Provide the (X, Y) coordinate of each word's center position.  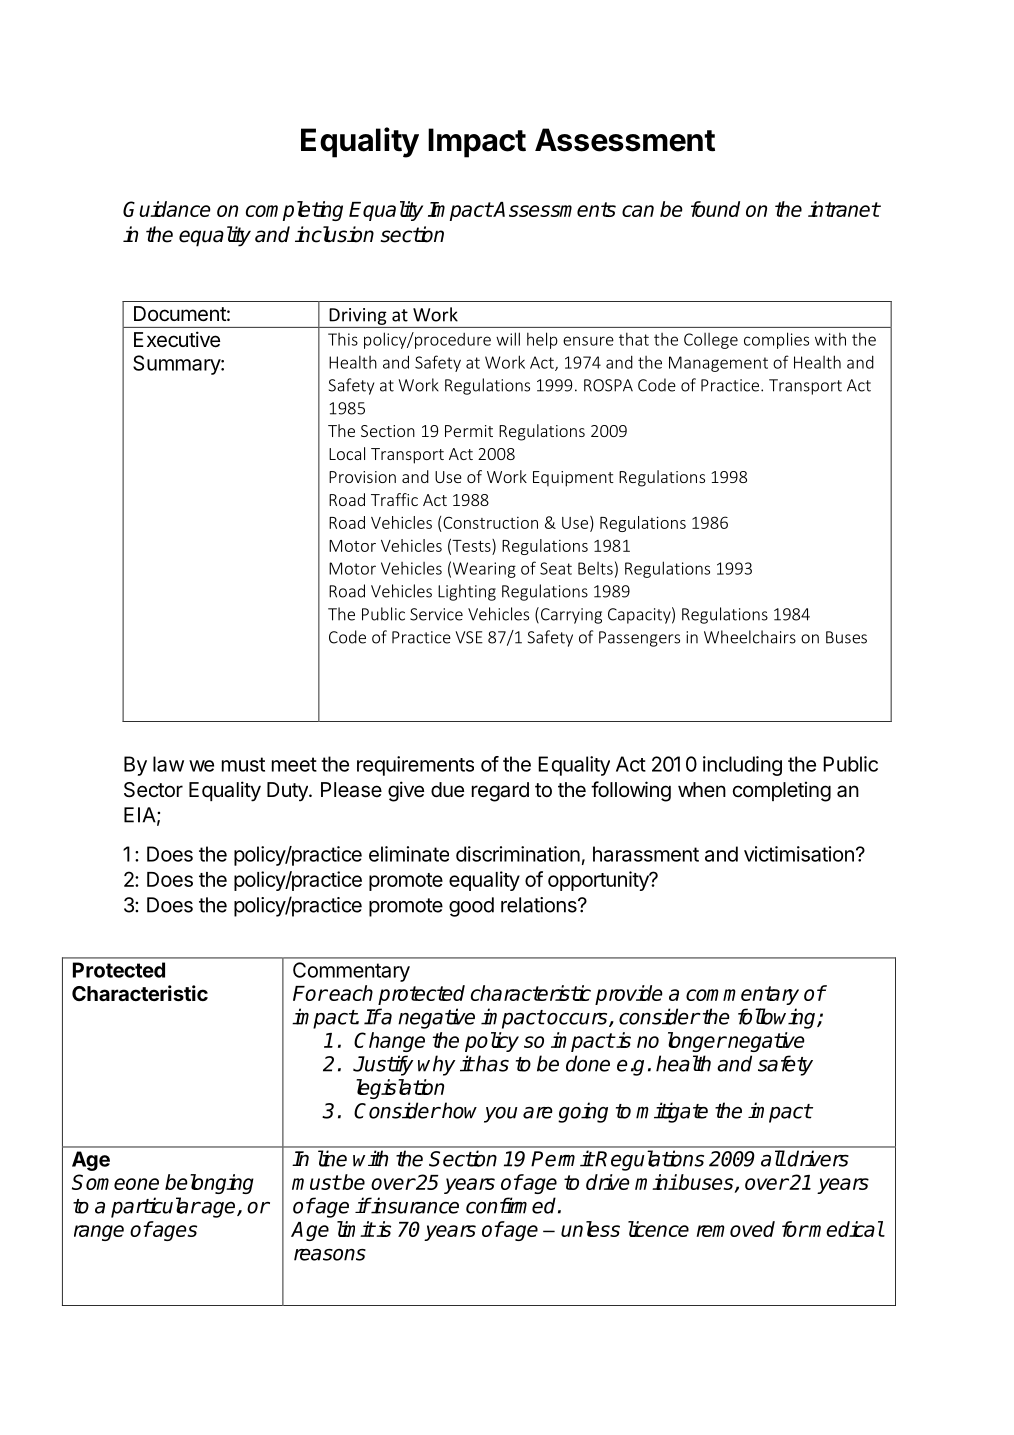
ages (174, 1233)
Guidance (167, 209)
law (168, 764)
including (742, 766)
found (715, 209)
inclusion (334, 234)
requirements (415, 766)
